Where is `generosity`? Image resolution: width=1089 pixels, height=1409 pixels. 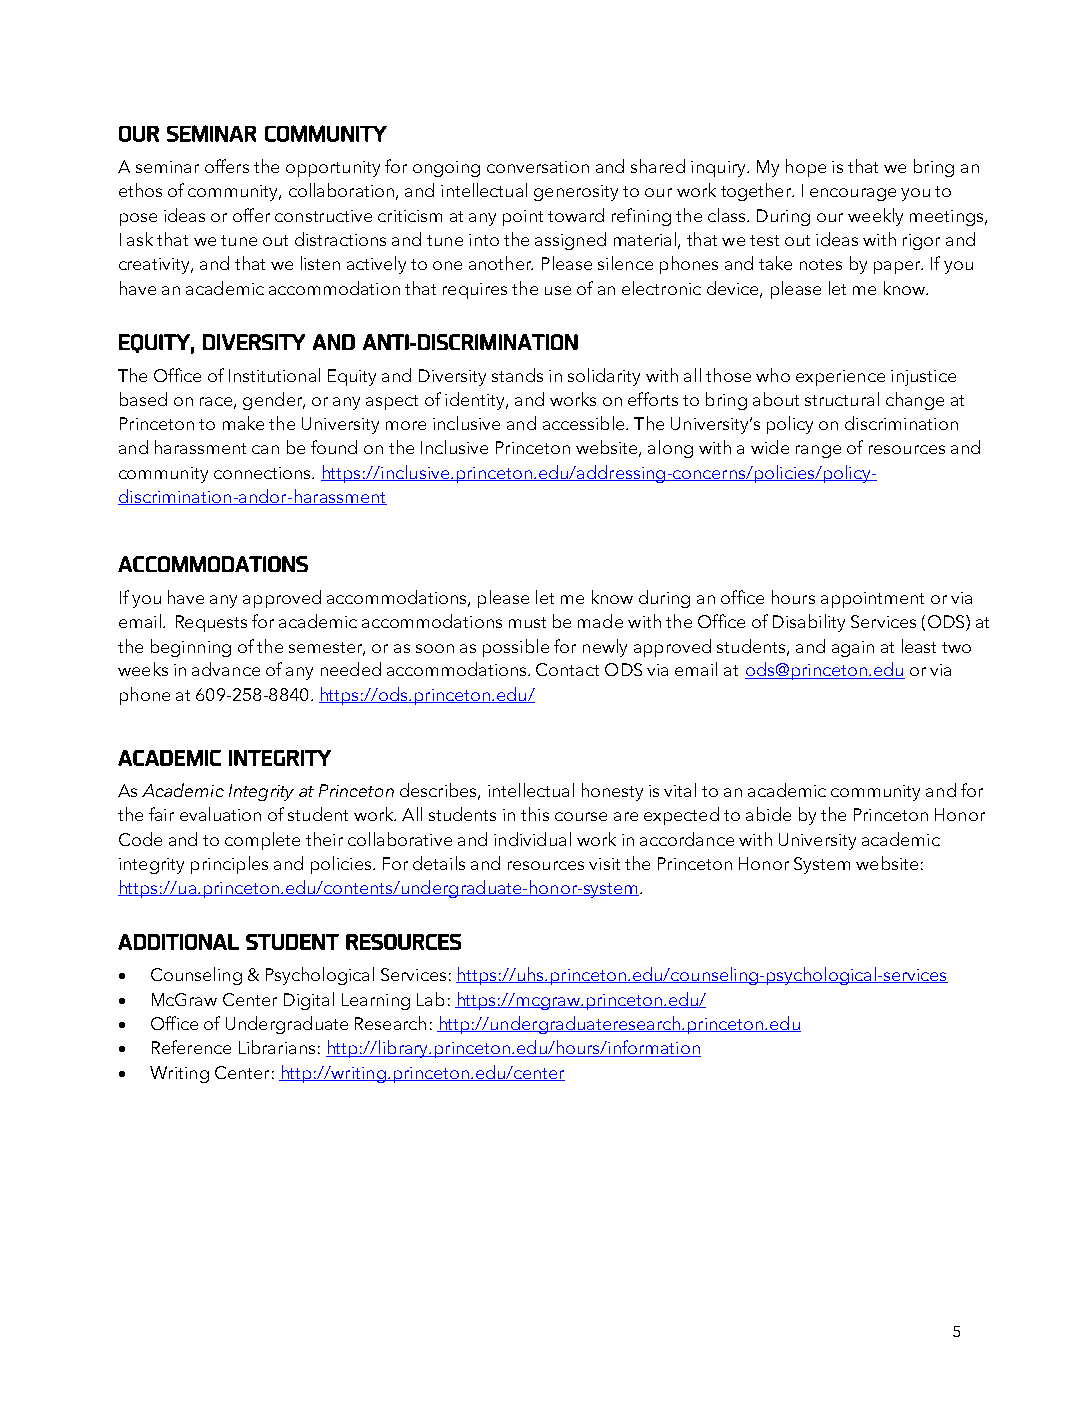
generosity is located at coordinates (576, 193).
